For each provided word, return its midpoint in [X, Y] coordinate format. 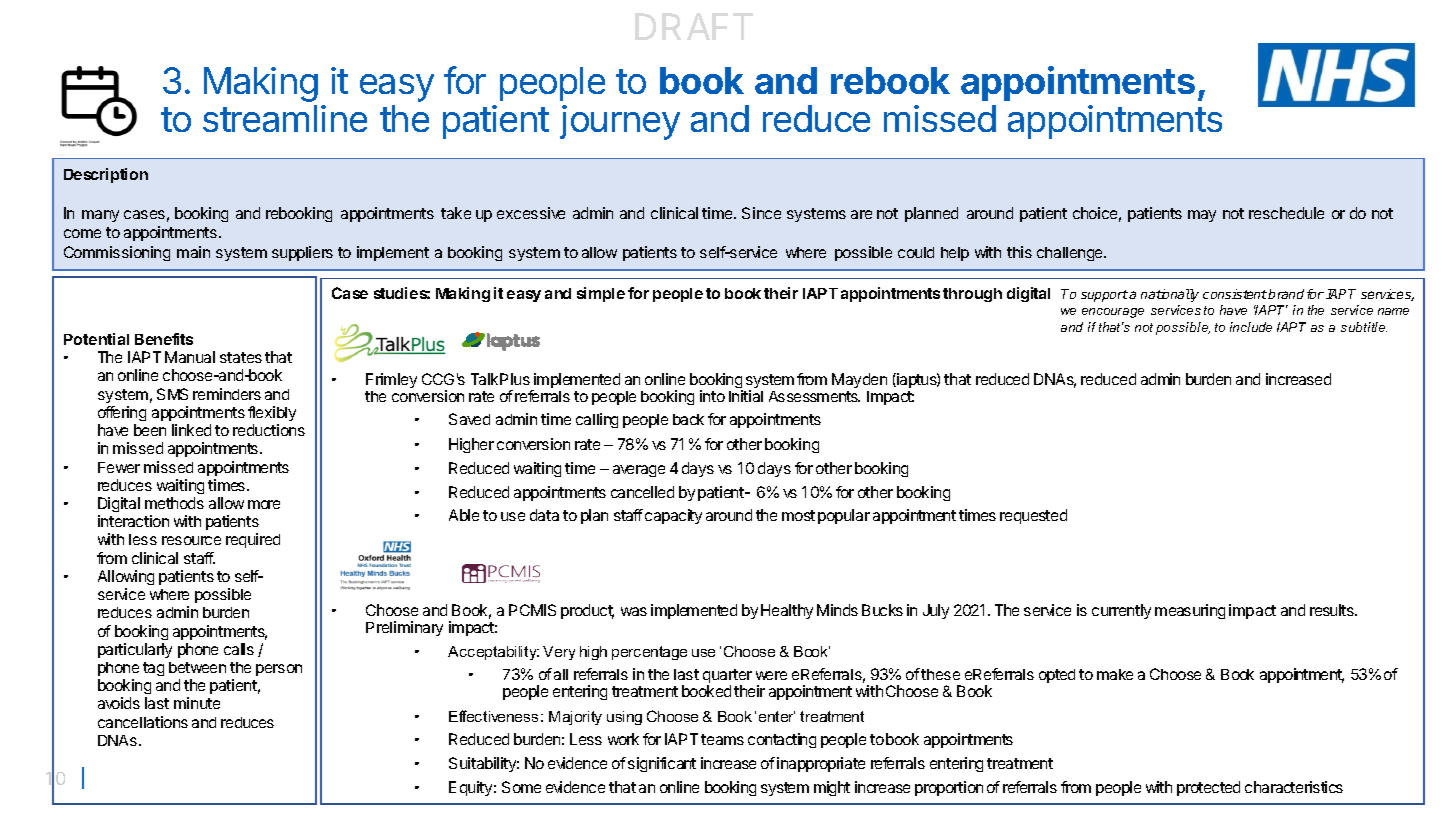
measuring [1190, 611]
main [193, 252]
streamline [285, 118]
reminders [227, 394]
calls [239, 649]
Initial [746, 396]
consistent [1235, 294]
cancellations [143, 722]
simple [601, 294]
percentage [649, 653]
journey [620, 122]
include [1251, 327]
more [264, 504]
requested [1033, 516]
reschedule [1286, 213]
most [798, 515]
